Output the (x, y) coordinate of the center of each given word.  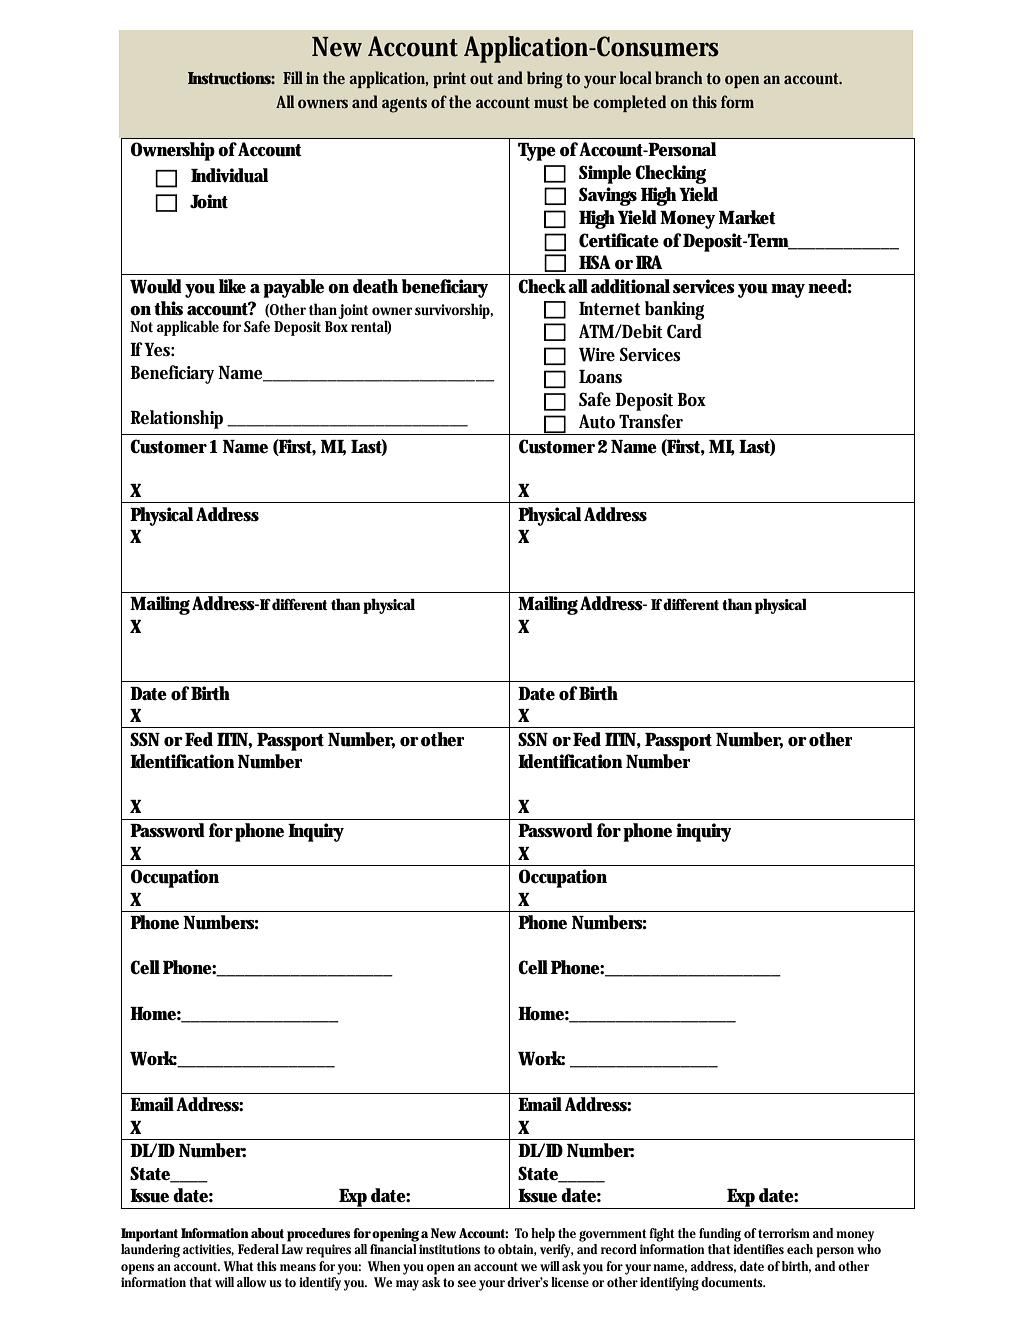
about (267, 1233)
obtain (517, 1250)
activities (208, 1250)
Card (684, 331)
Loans (600, 377)
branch (679, 77)
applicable (188, 328)
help (543, 1235)
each (800, 1249)
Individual (229, 175)
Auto (597, 421)
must (551, 102)
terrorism (784, 1233)
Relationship (179, 419)
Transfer (651, 421)
